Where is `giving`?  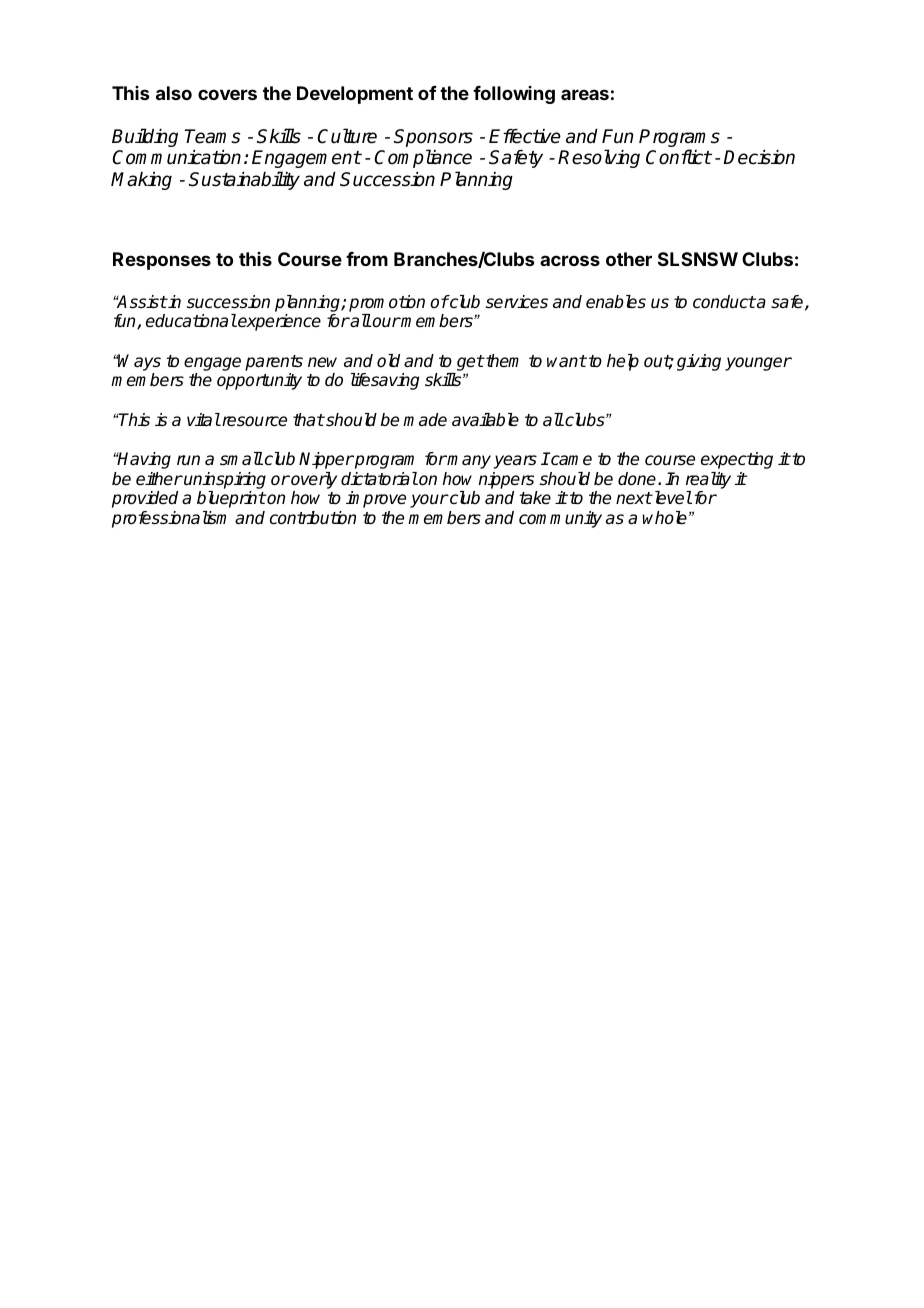 giving is located at coordinates (699, 362).
